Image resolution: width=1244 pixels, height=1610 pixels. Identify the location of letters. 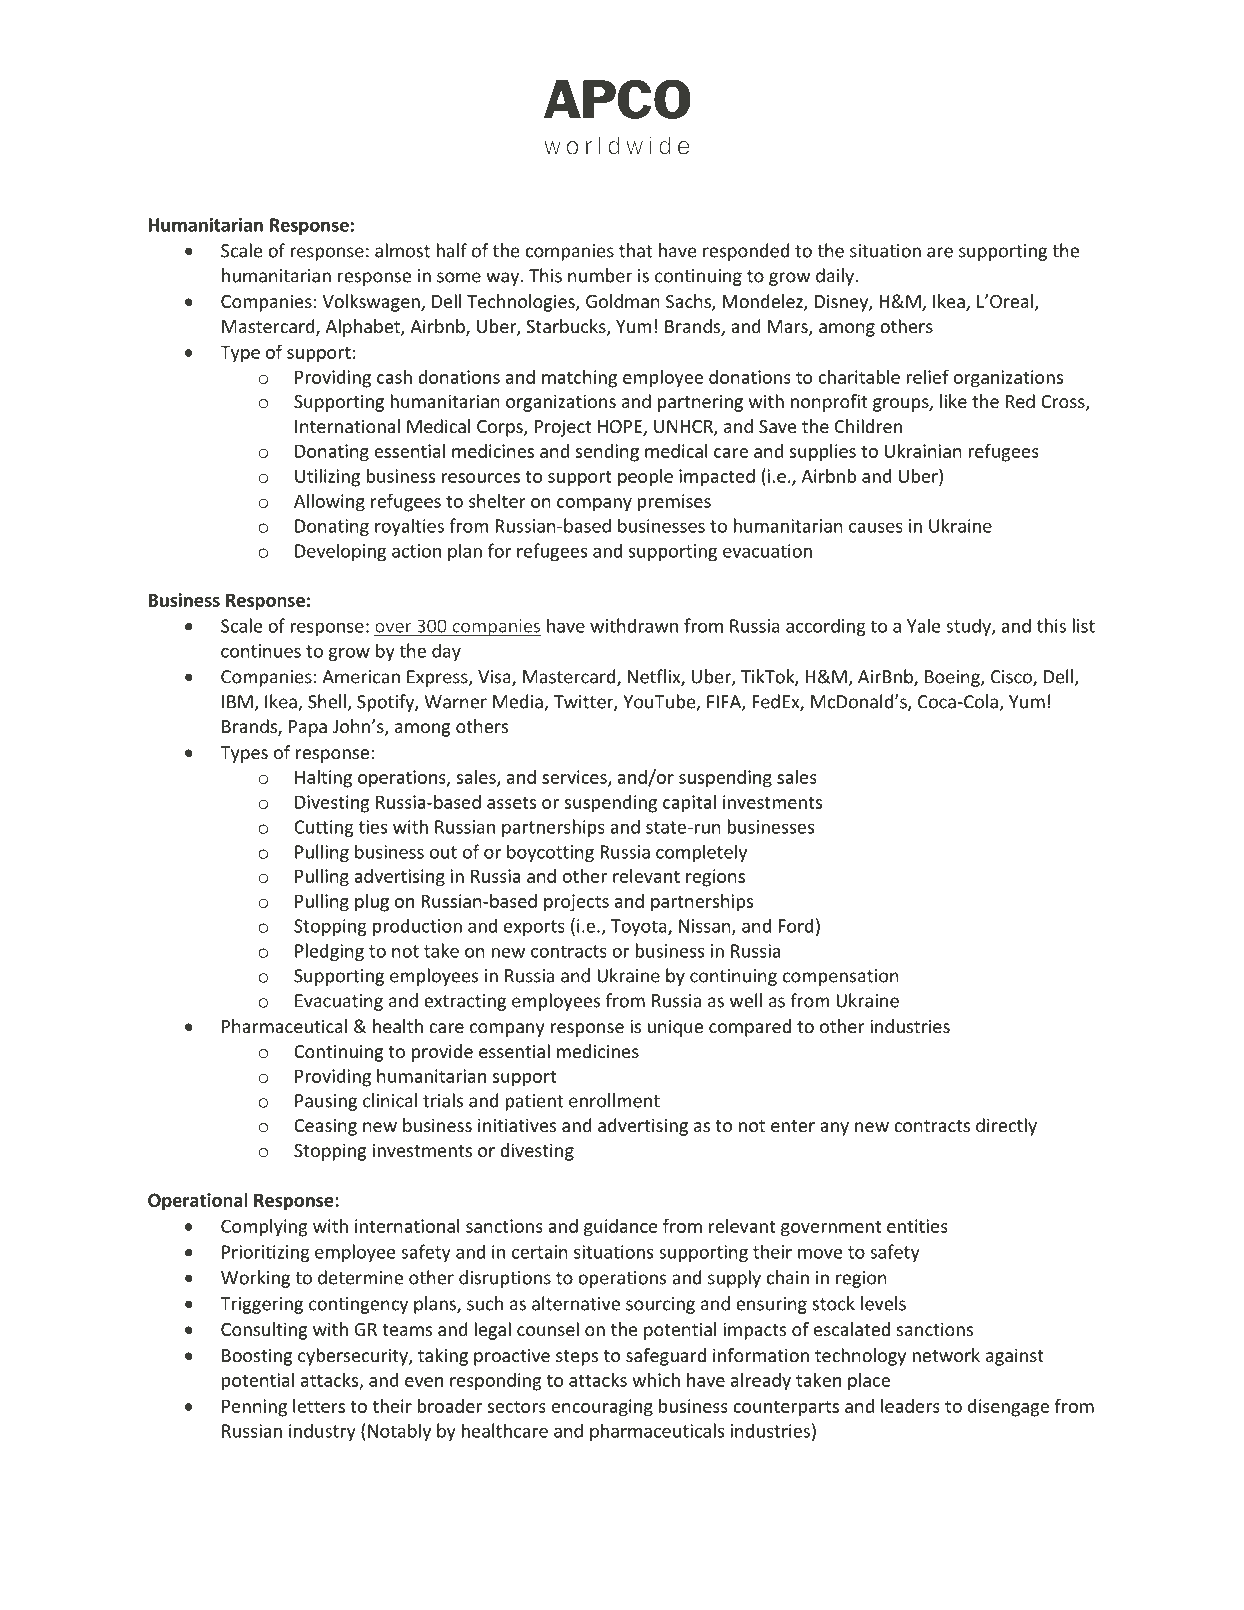
(319, 1406).
